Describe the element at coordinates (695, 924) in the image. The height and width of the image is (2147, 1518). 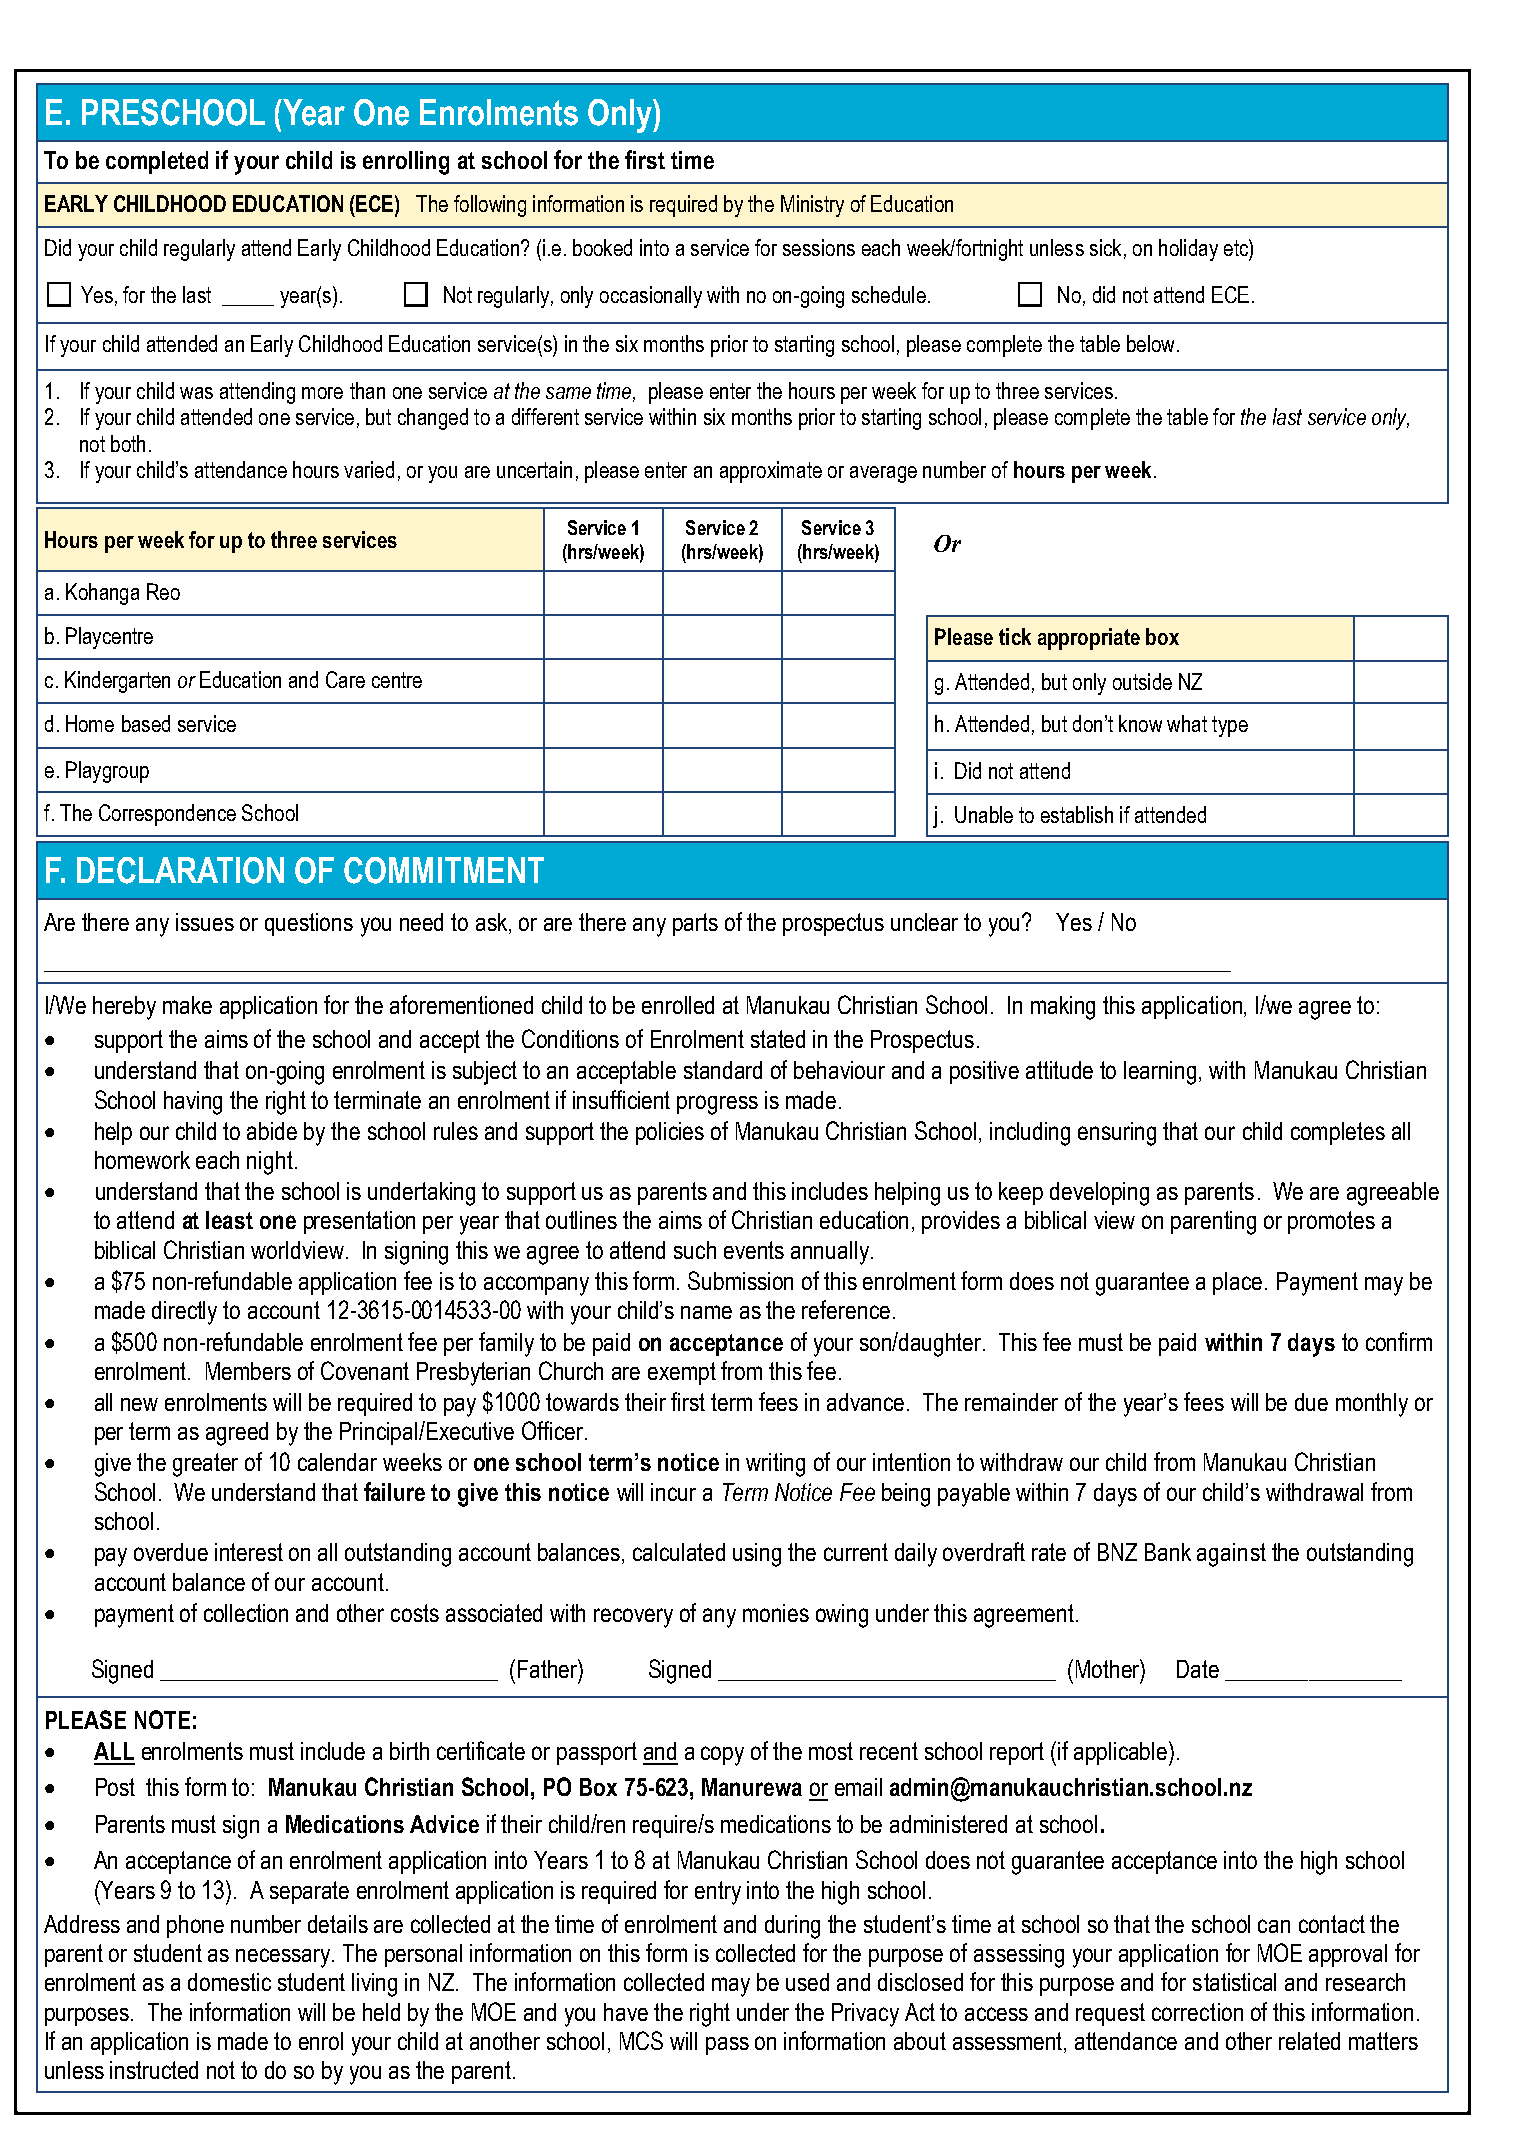
I see `parts` at that location.
